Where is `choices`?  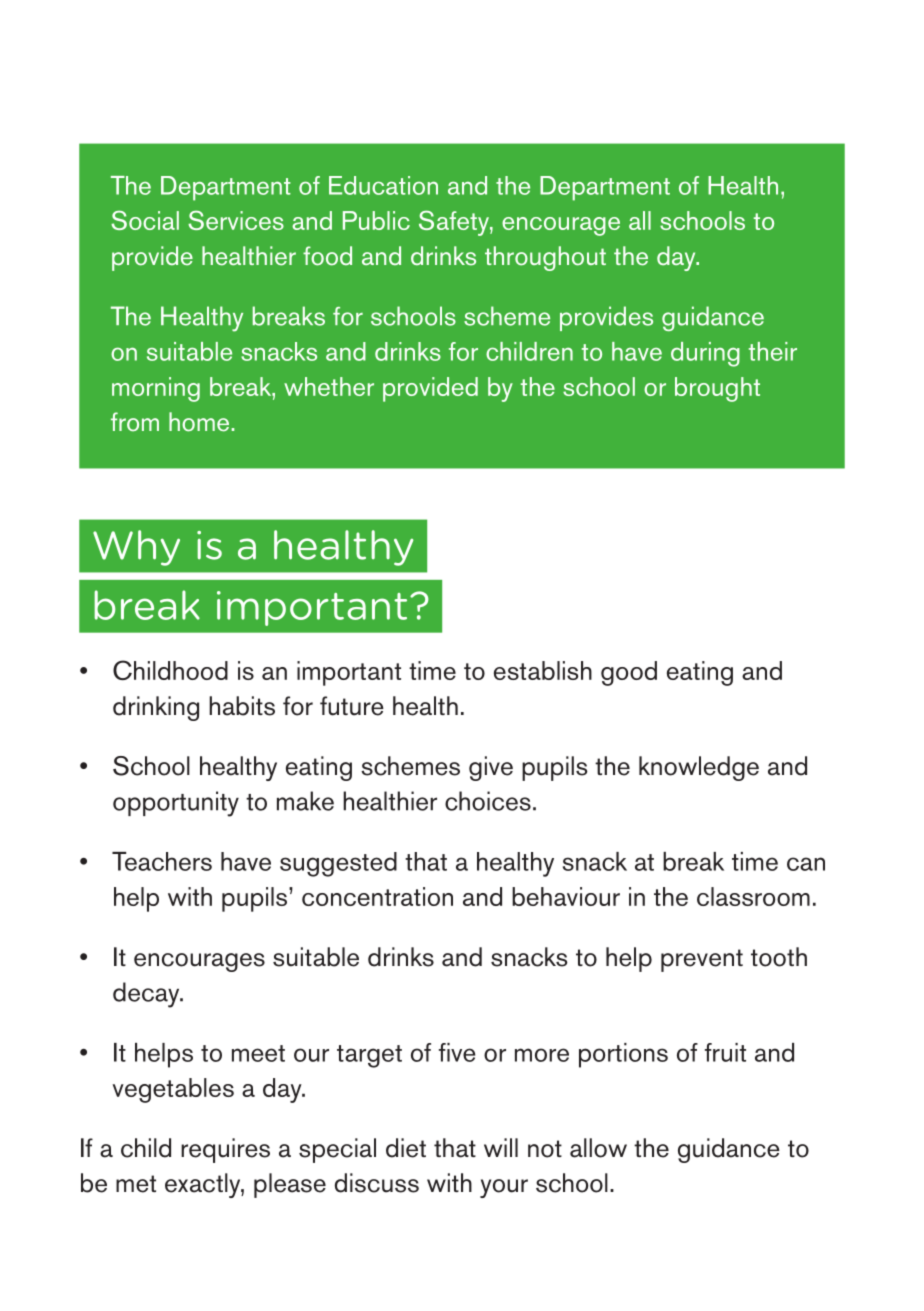 choices is located at coordinates (488, 801).
